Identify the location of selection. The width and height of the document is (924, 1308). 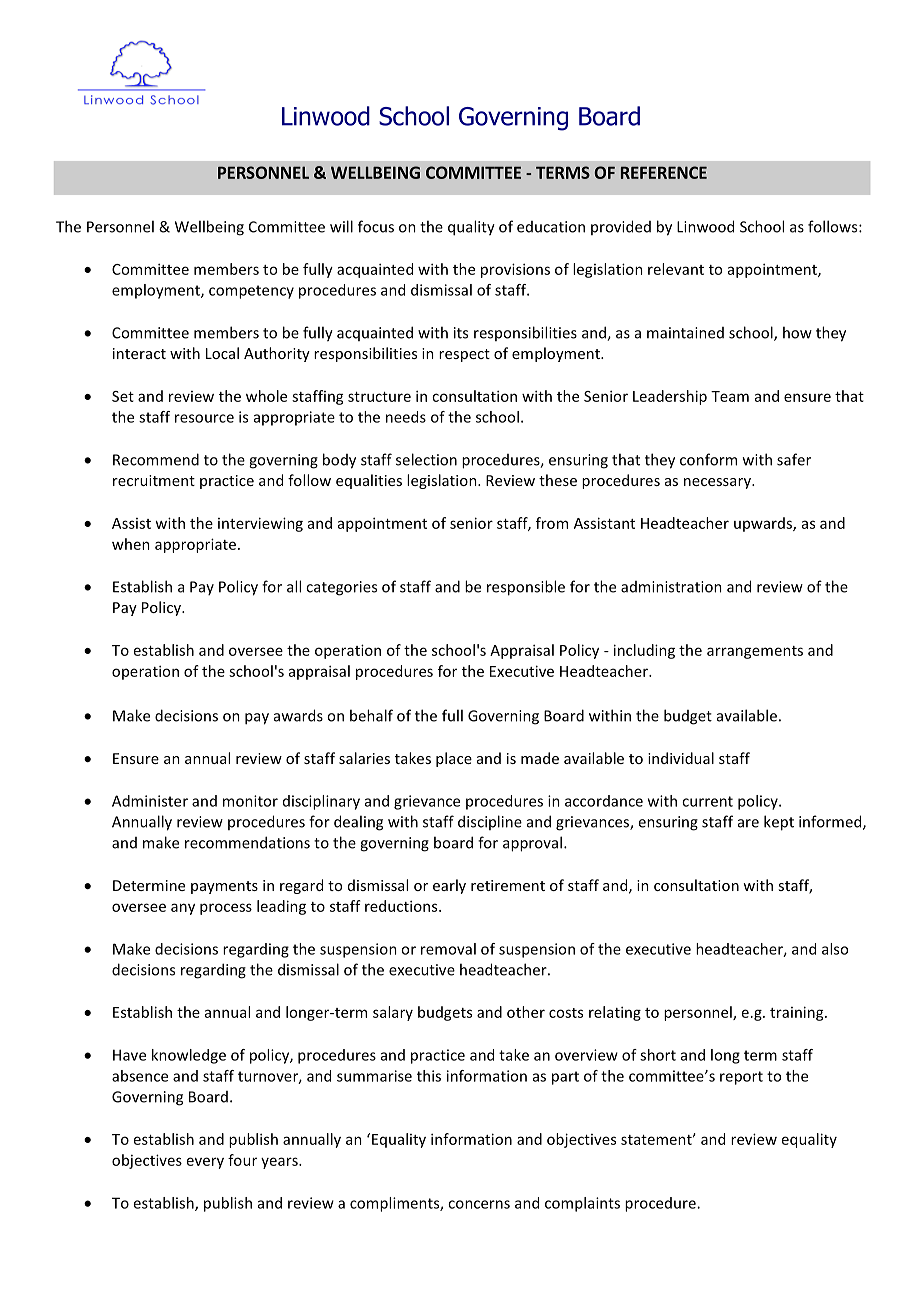
(426, 459).
